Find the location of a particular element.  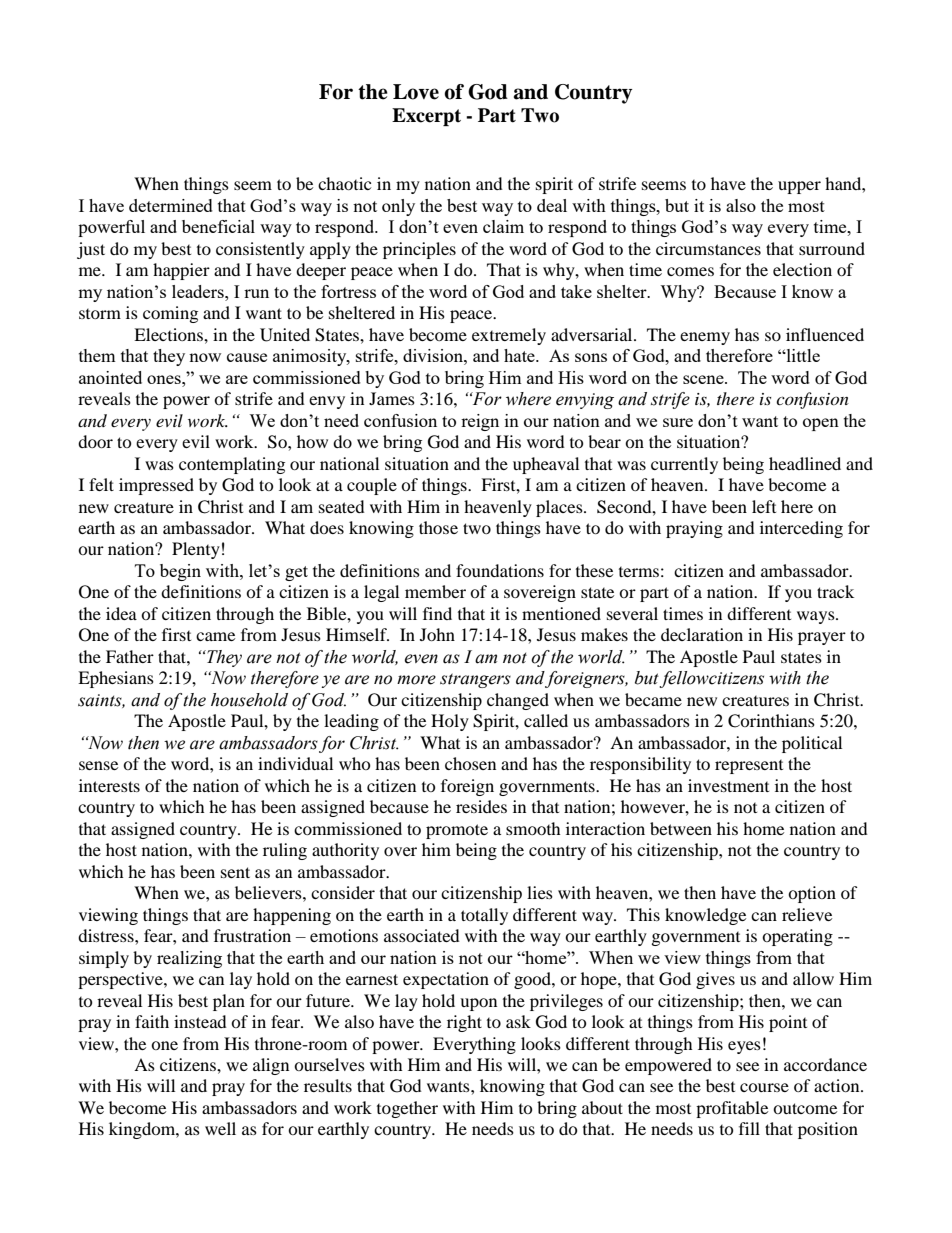

profitable is located at coordinates (732, 1109).
